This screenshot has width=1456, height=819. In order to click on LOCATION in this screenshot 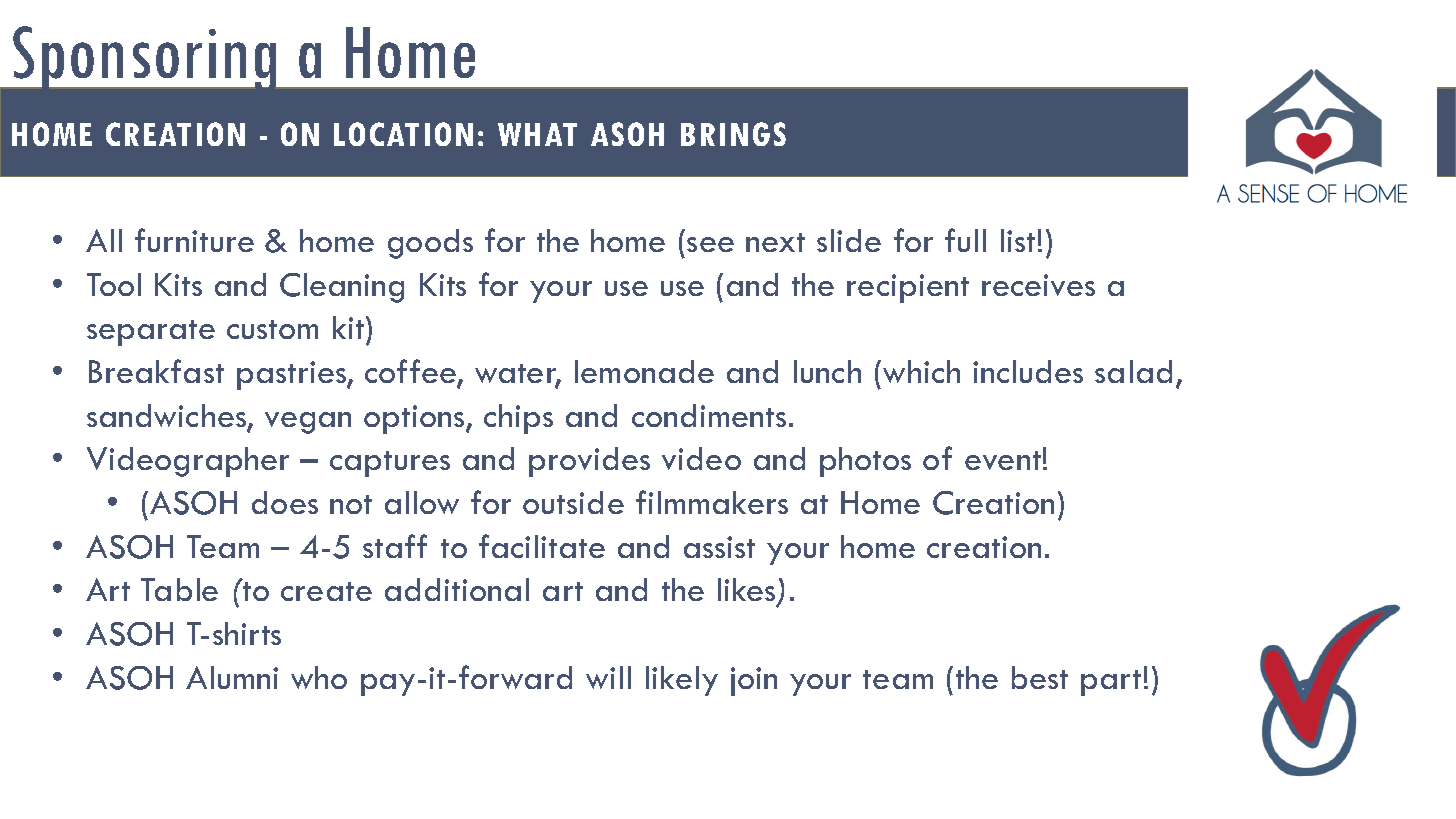, I will do `click(403, 134)`.
